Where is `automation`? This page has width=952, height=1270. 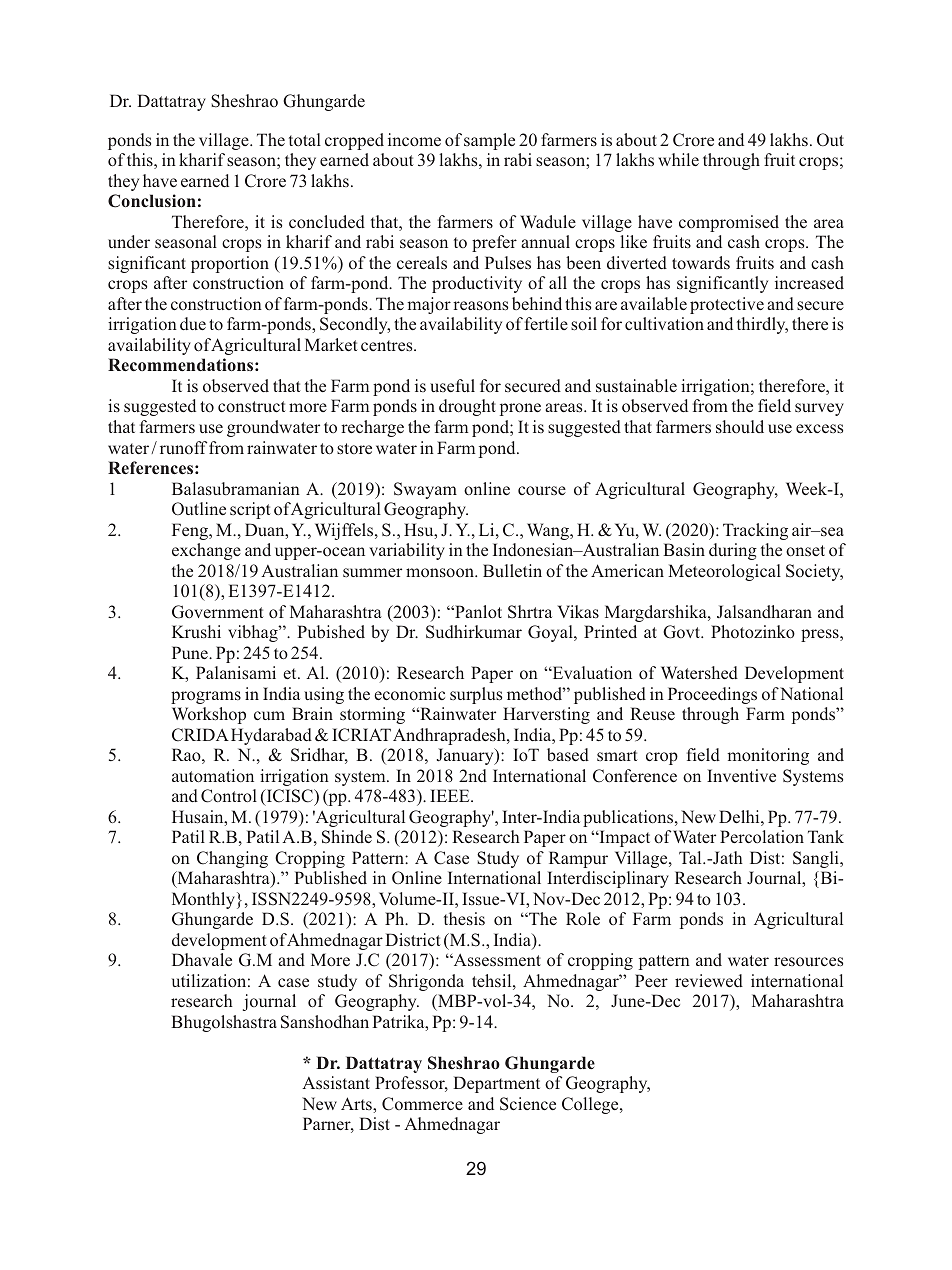
automation is located at coordinates (213, 776).
